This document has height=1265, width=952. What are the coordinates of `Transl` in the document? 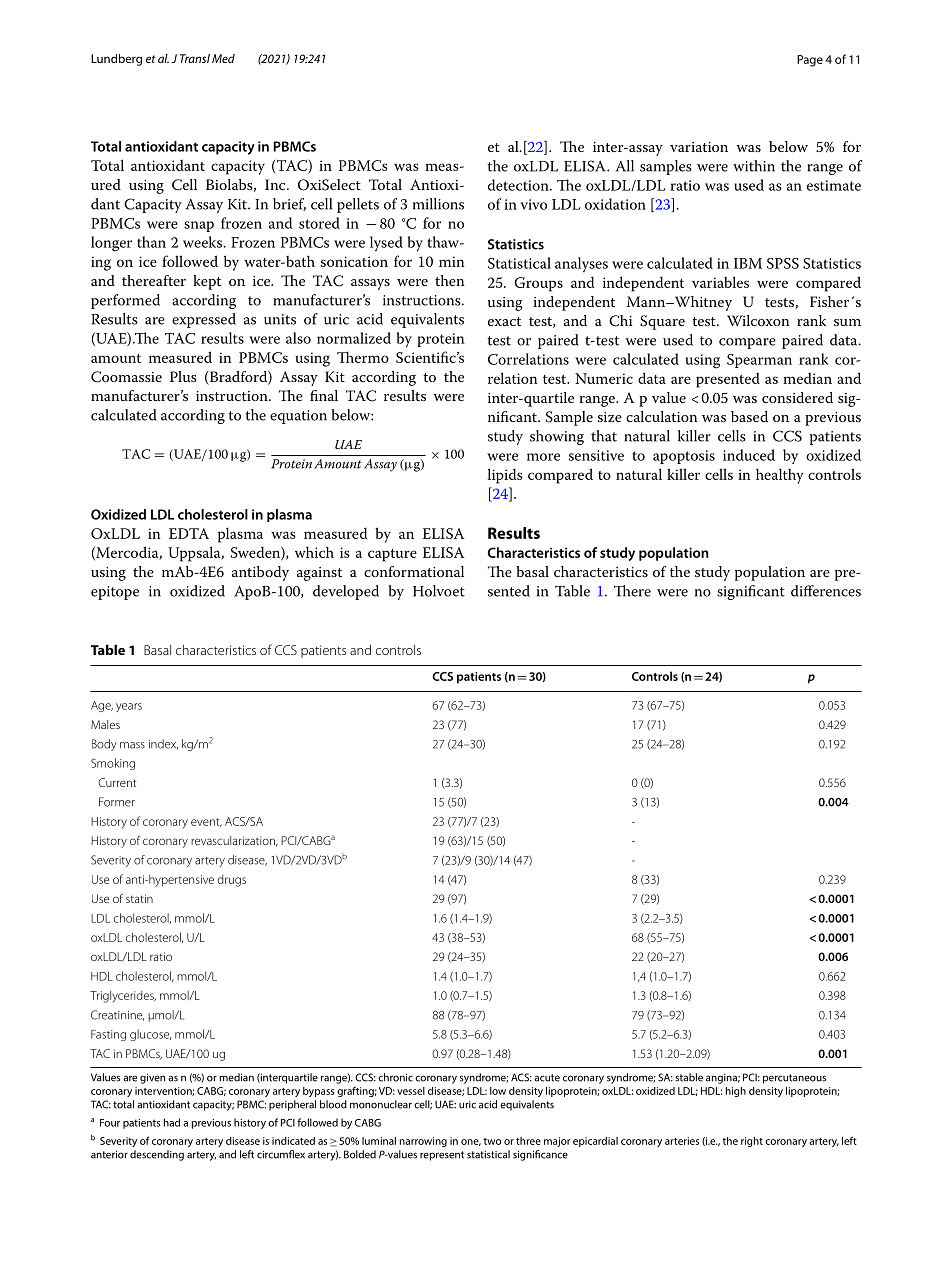 It's located at (195, 58).
